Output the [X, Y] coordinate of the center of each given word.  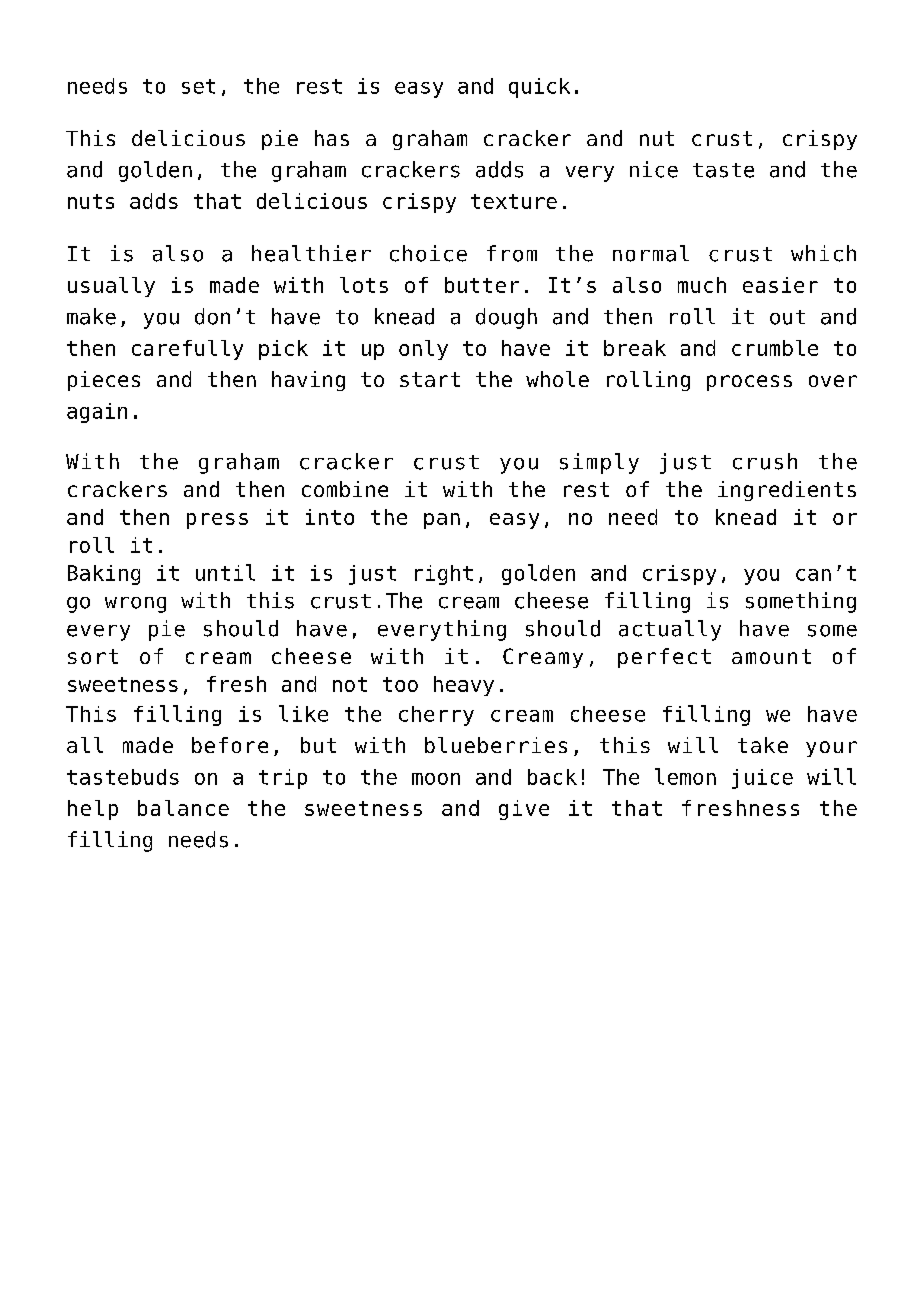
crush [765, 461]
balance [183, 808]
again [97, 413]
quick [539, 88]
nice [654, 169]
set [198, 86]
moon [436, 779]
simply [599, 463]
